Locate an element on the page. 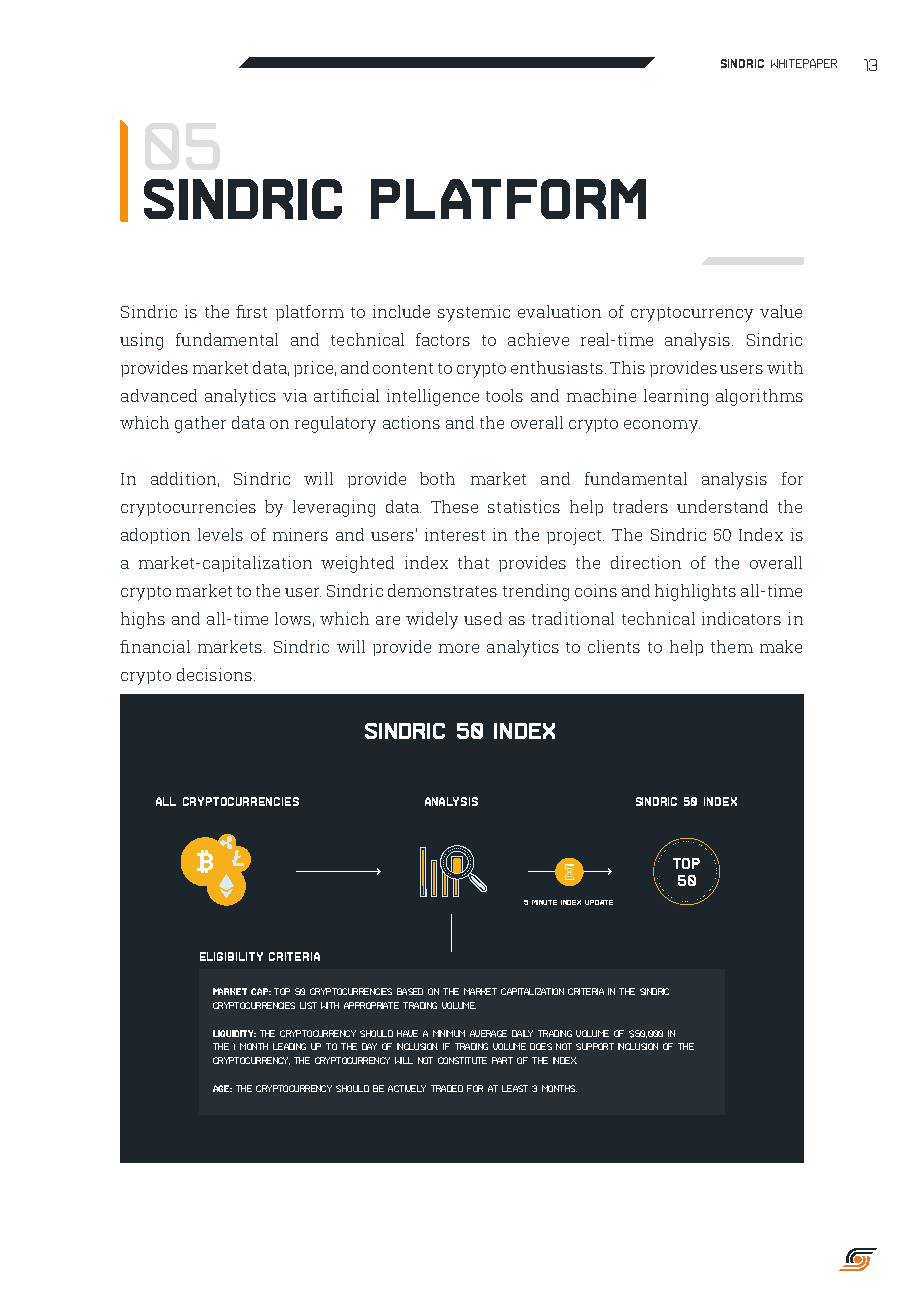 This page has width=924, height=1308. systemic is located at coordinates (474, 313).
